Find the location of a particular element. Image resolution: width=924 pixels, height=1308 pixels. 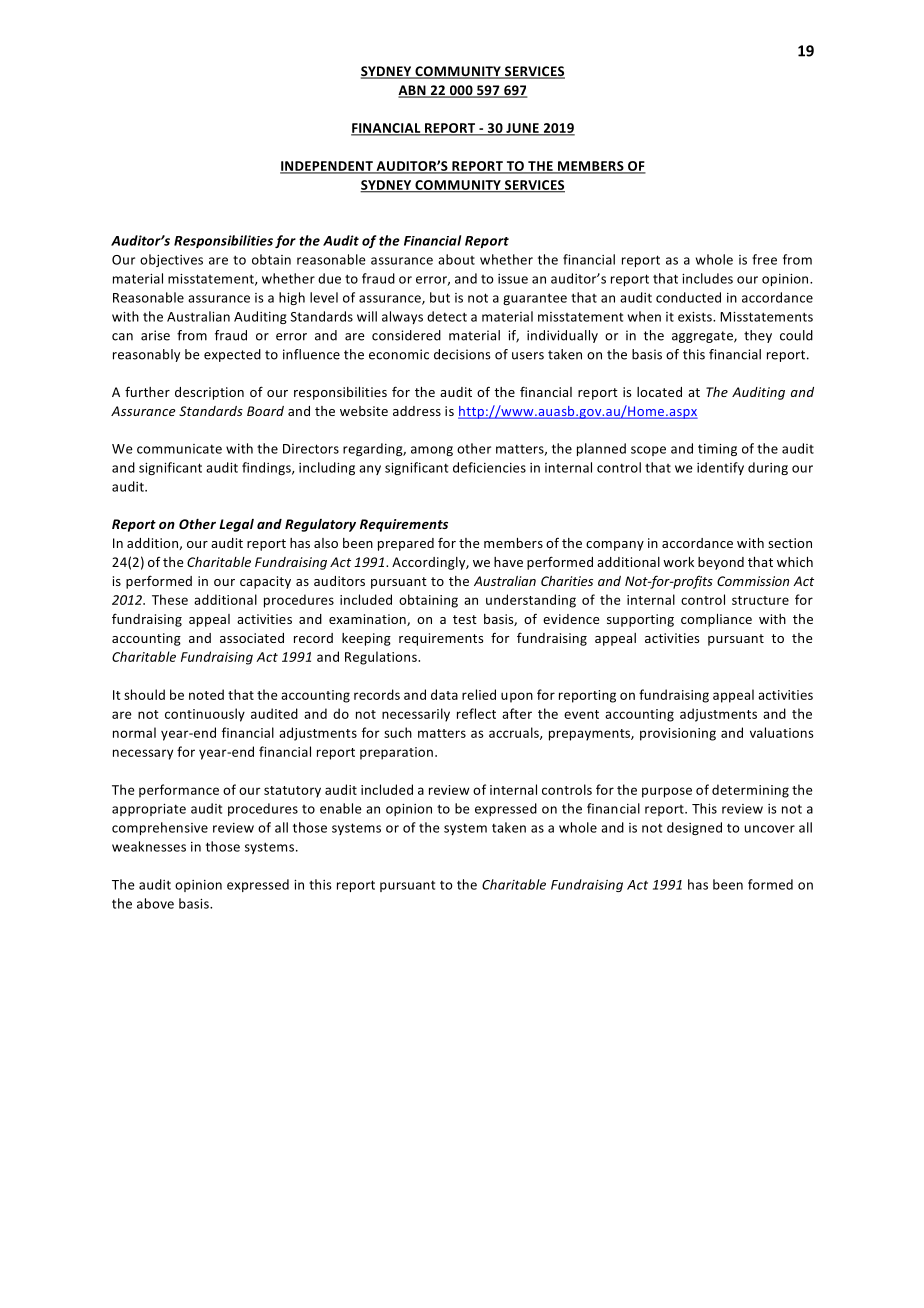

INDEPENDENT is located at coordinates (327, 167).
